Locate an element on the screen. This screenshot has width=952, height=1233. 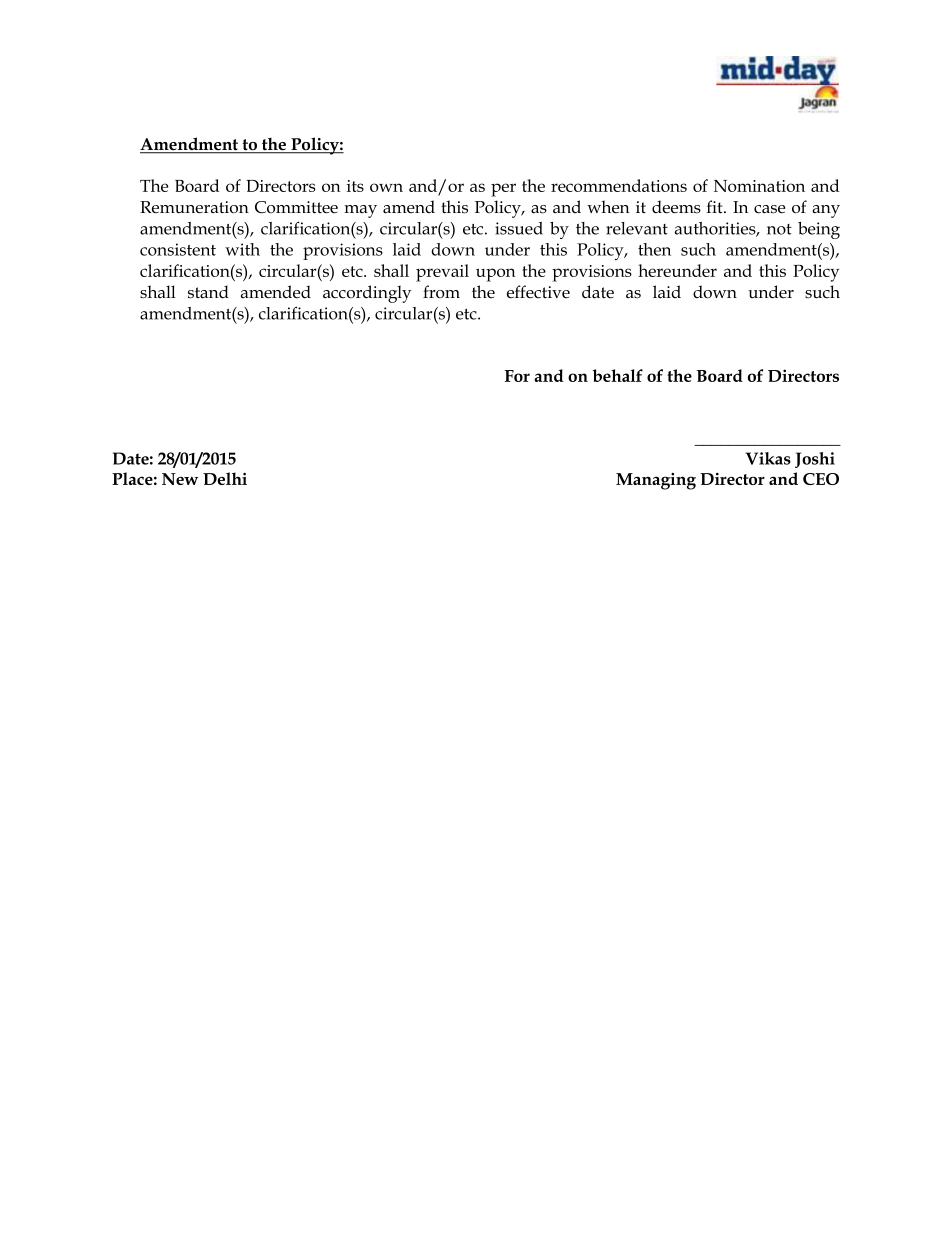
behalf is located at coordinates (617, 375).
